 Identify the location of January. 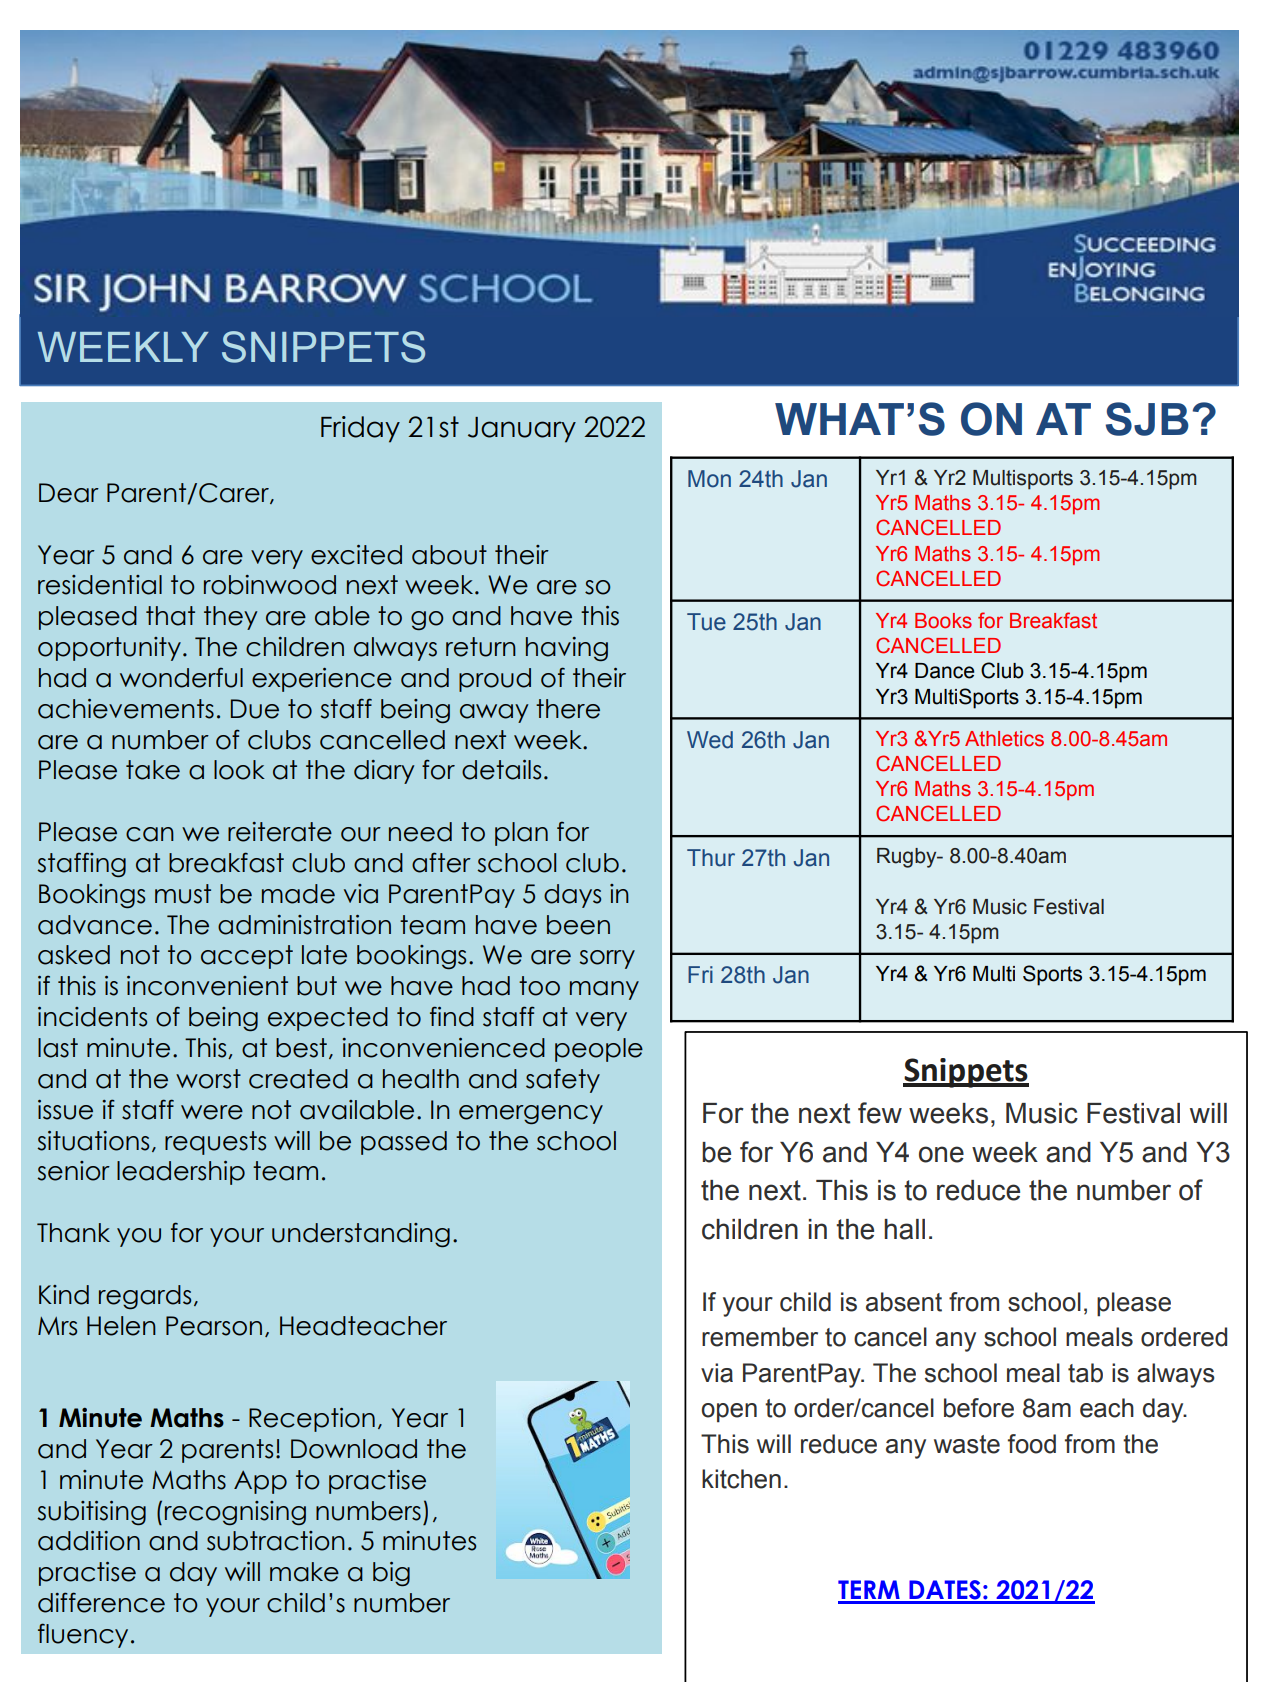
(522, 430).
